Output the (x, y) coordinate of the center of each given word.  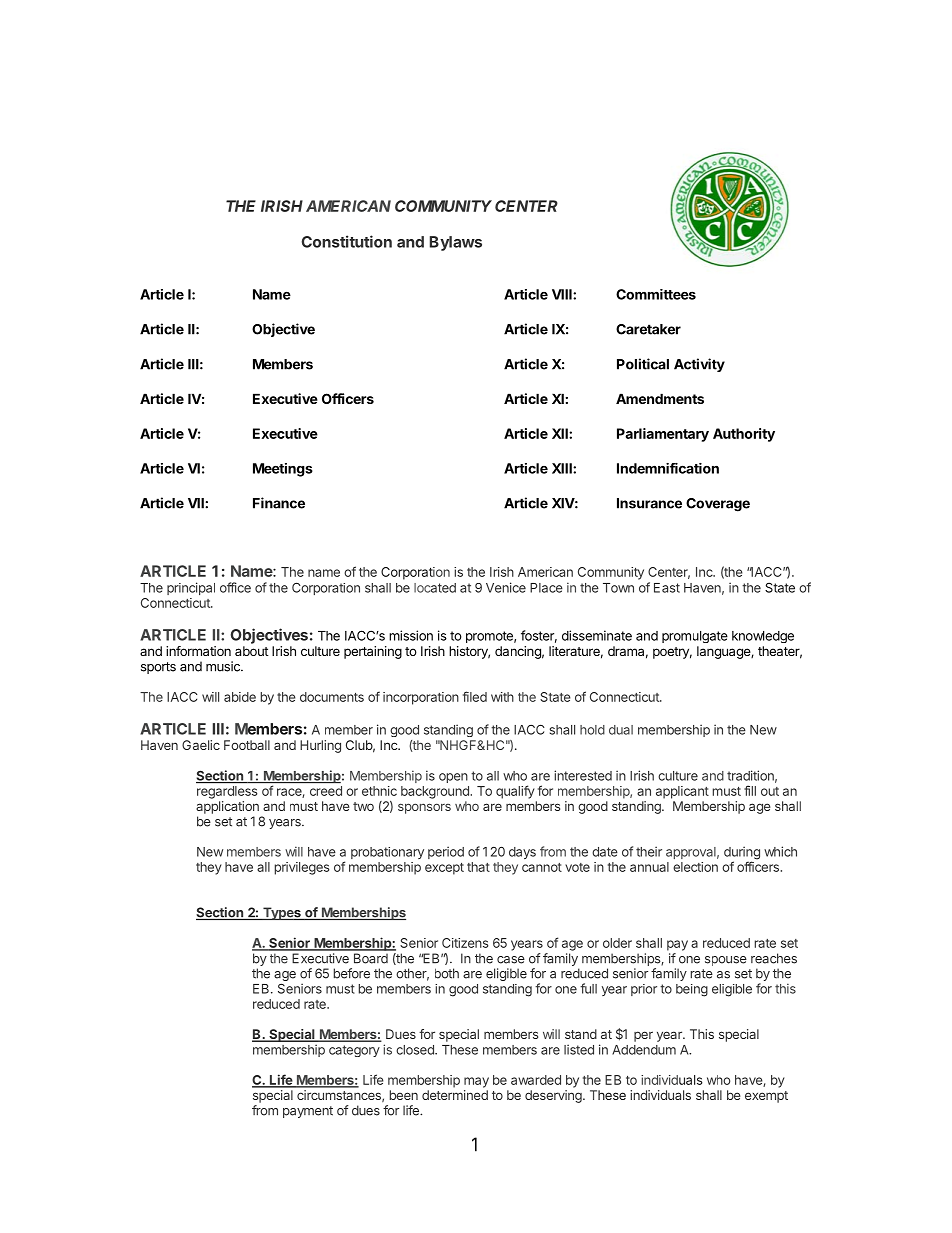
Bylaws (456, 243)
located (435, 588)
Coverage (718, 505)
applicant (682, 792)
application (227, 807)
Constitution (347, 241)
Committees (656, 294)
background (436, 792)
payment (308, 1112)
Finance (279, 503)
